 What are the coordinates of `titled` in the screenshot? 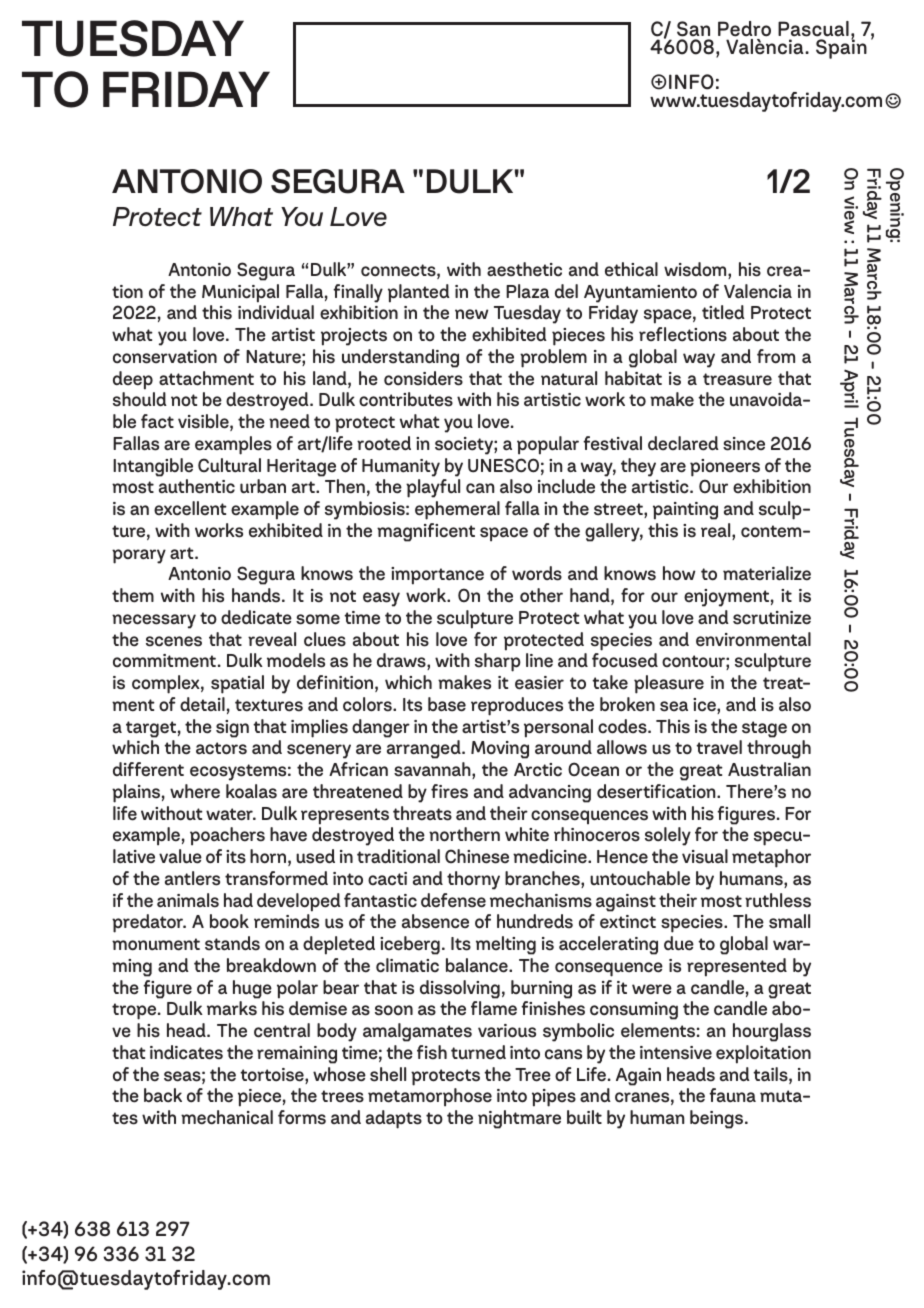 It's located at (723, 312).
